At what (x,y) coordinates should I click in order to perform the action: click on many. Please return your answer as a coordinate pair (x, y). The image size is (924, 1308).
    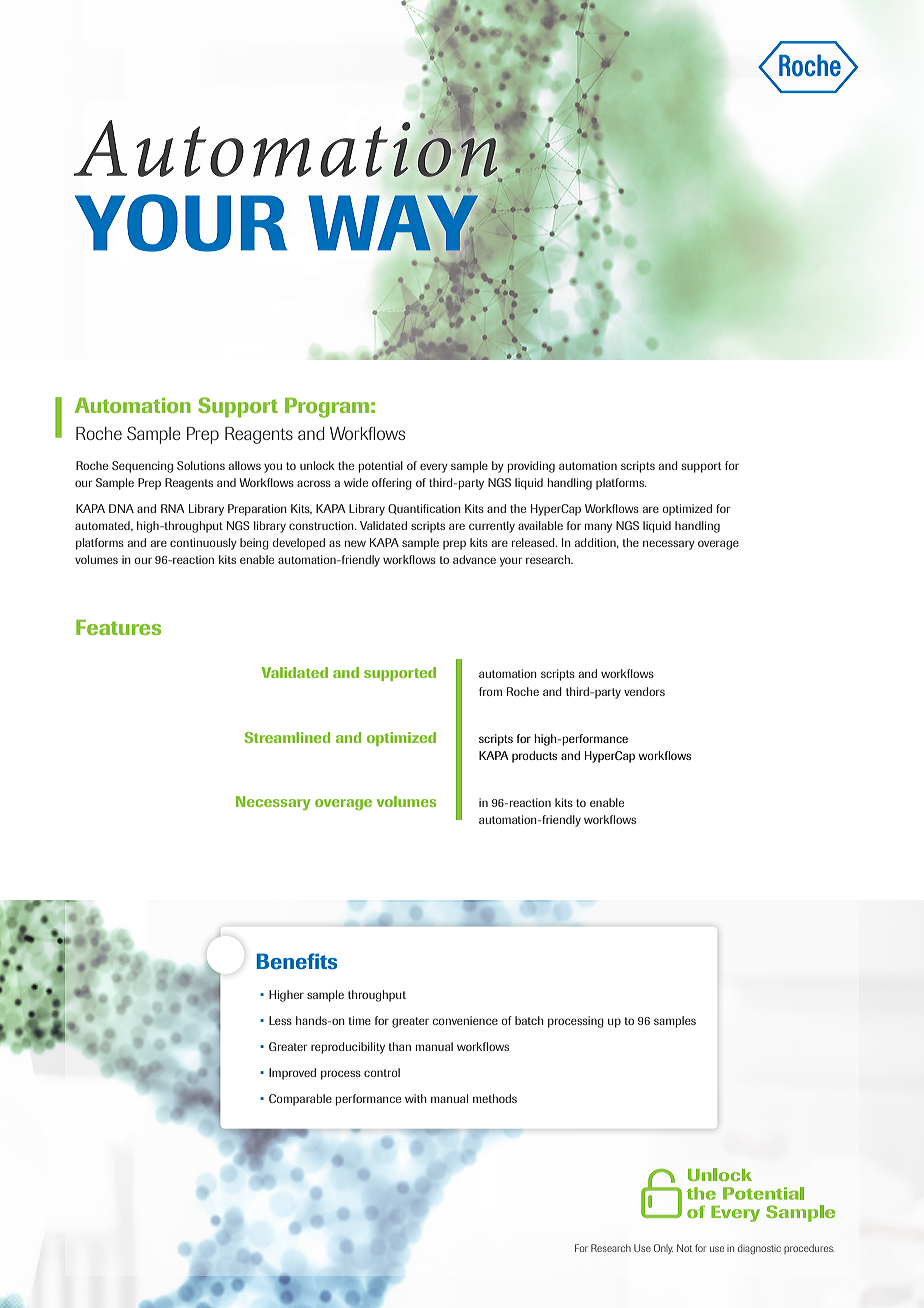
    Looking at the image, I should click on (598, 528).
